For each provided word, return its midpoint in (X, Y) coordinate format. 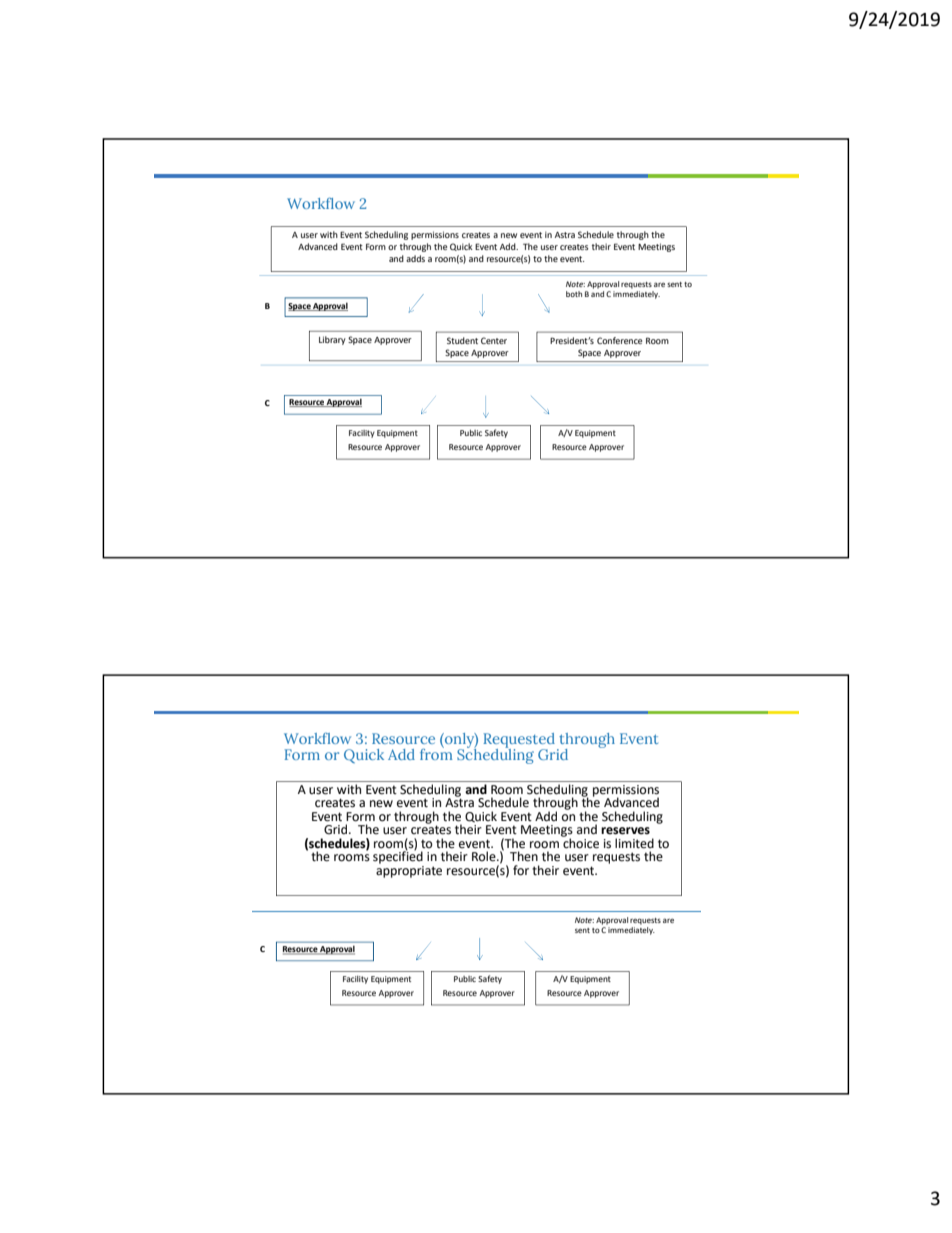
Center (494, 340)
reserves (625, 831)
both (574, 294)
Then (524, 856)
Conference (619, 340)
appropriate (409, 870)
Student (462, 340)
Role (485, 856)
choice (580, 842)
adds (415, 258)
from (436, 753)
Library (332, 340)
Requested (519, 741)
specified (398, 856)
